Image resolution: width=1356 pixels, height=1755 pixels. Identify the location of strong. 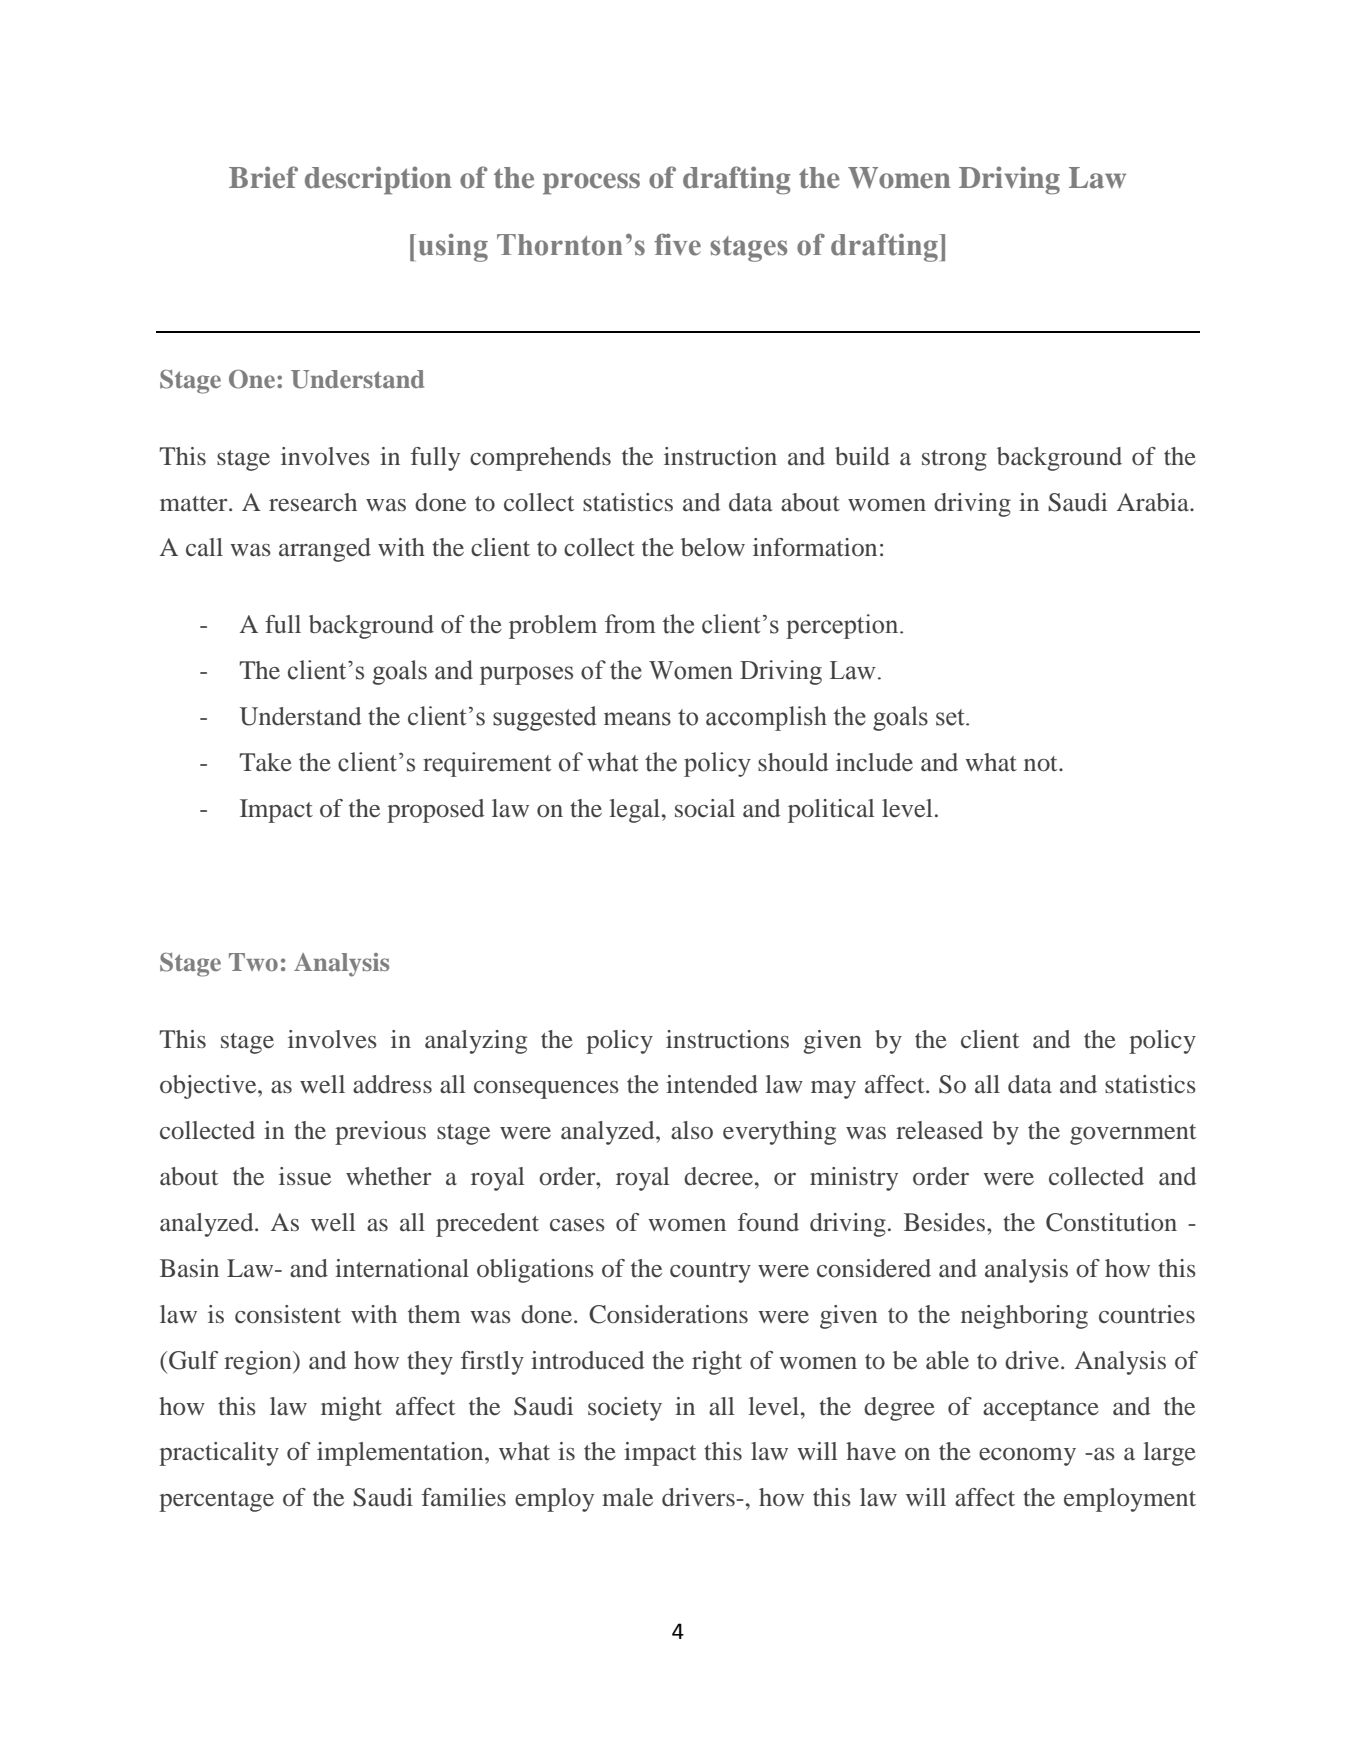
(954, 460).
